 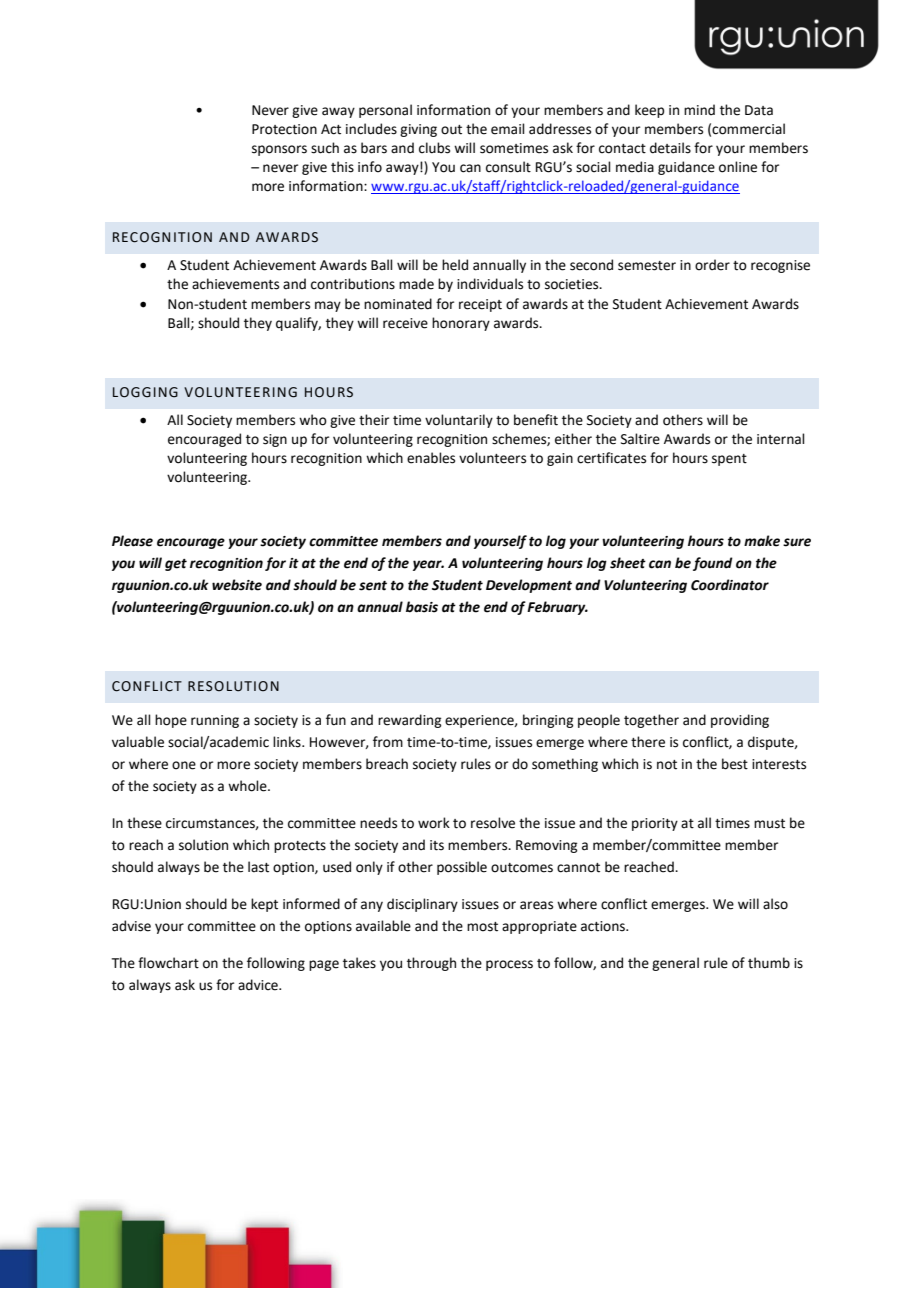 I want to click on through, so click(x=431, y=964).
